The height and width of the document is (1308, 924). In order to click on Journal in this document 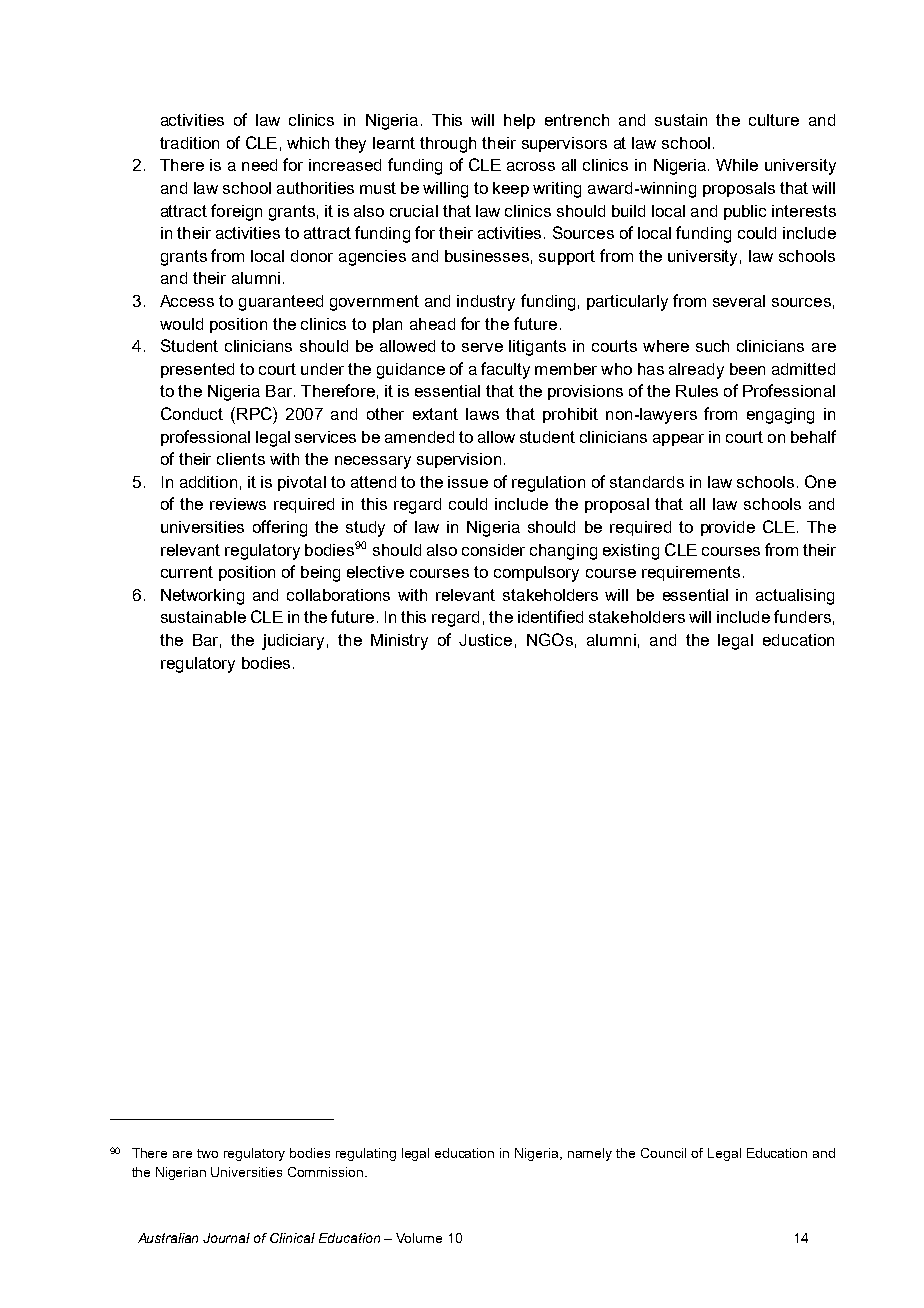, I will do `click(226, 1238)`.
